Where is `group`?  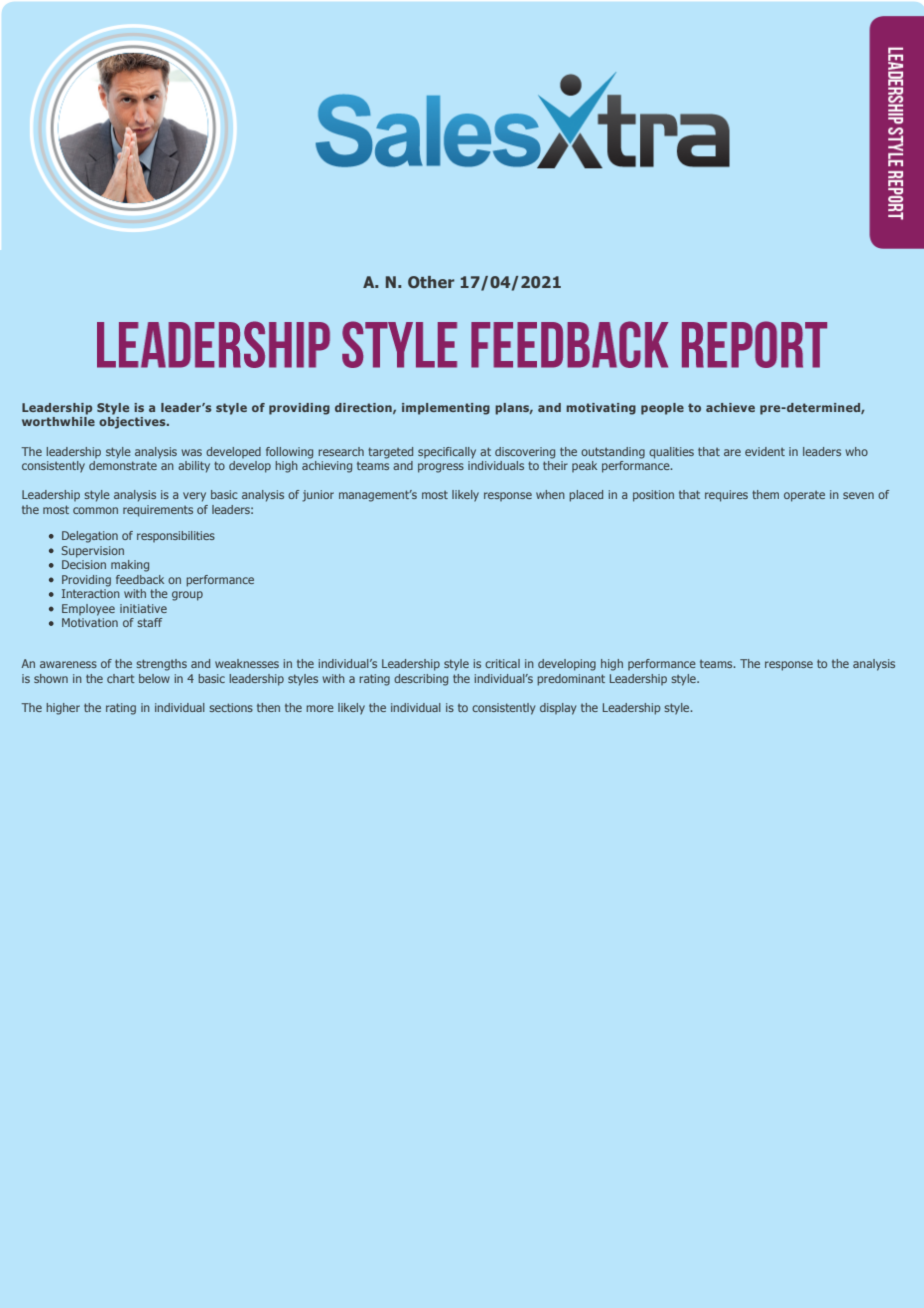 group is located at coordinates (187, 596).
